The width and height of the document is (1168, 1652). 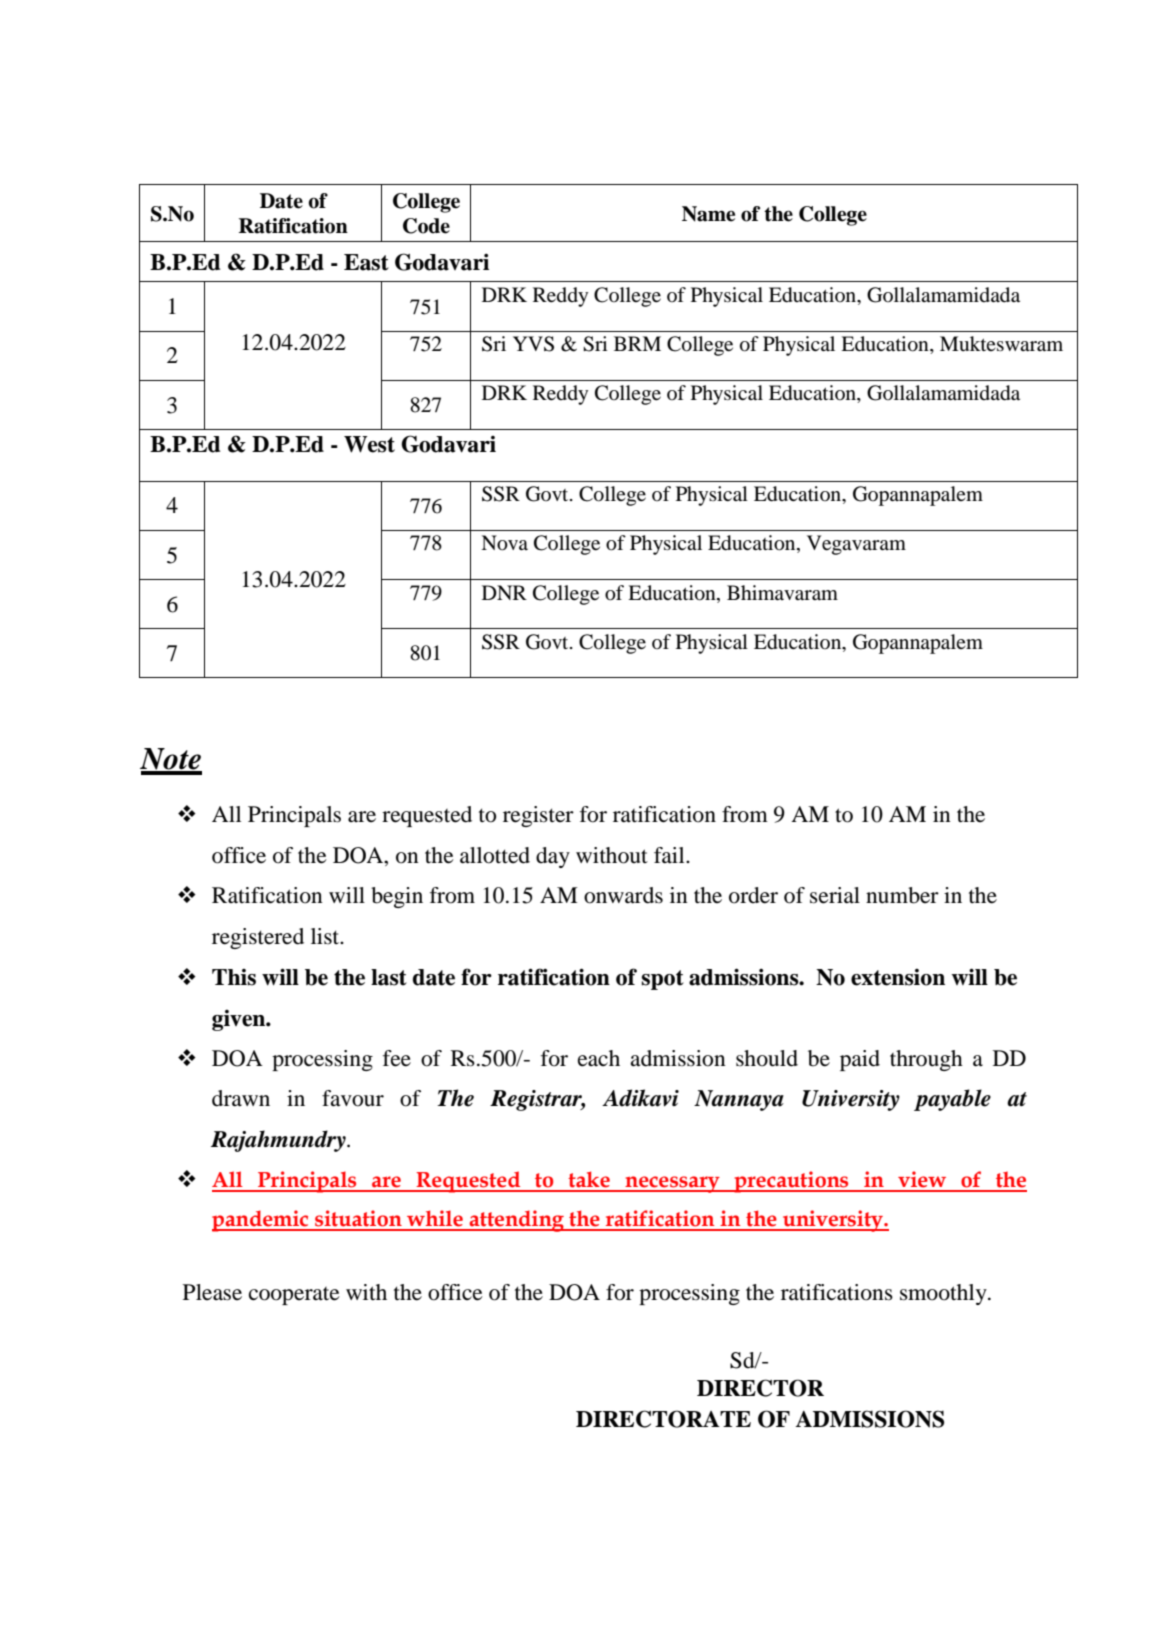 What do you see at coordinates (294, 1296) in the document?
I see `cooperate` at bounding box center [294, 1296].
